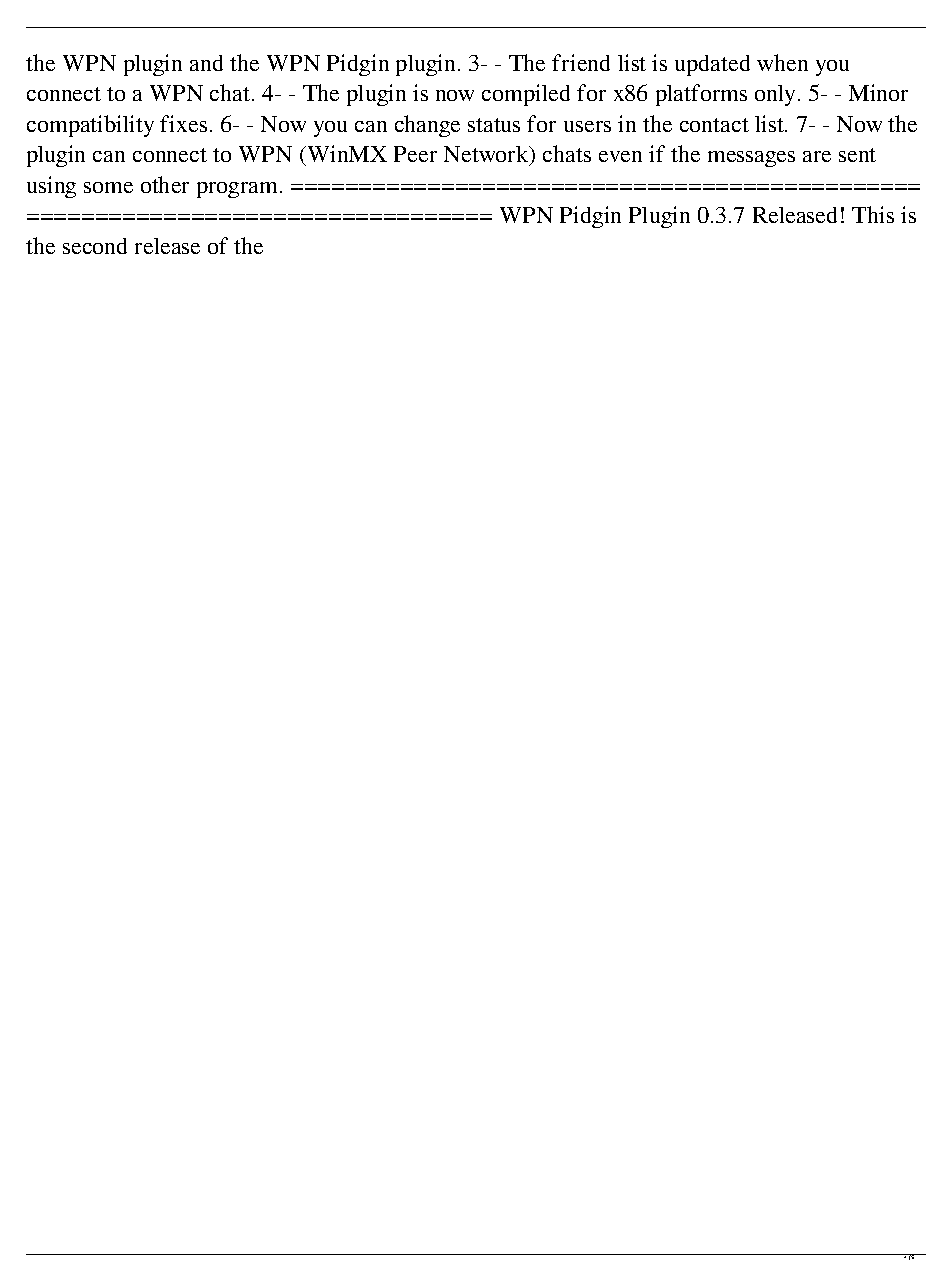 This screenshot has height=1272, width=952. I want to click on and, so click(206, 63).
